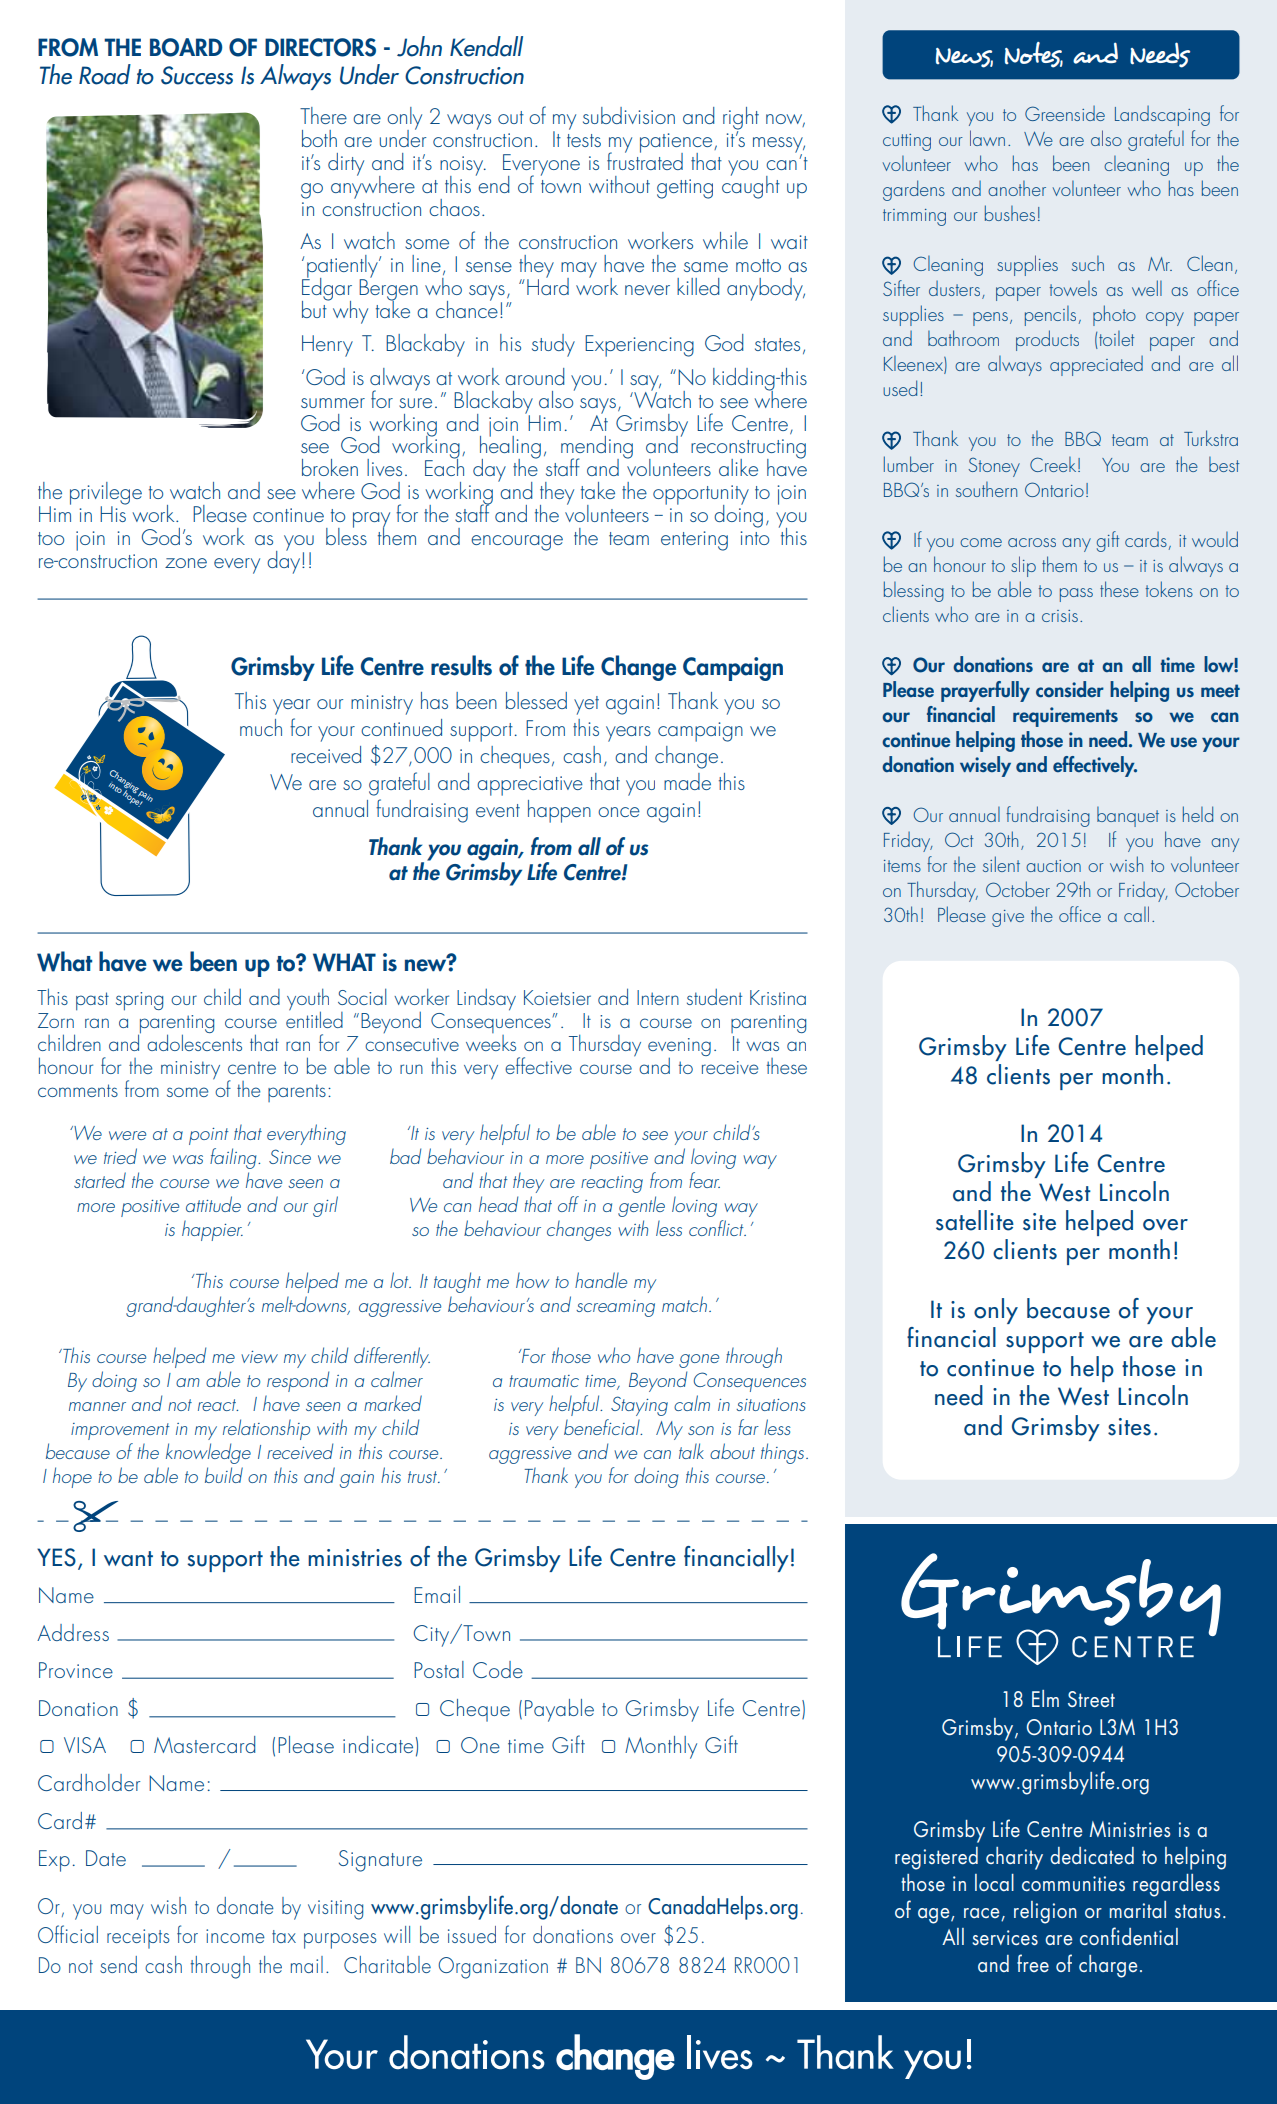 The image size is (1277, 2104). I want to click on requirements, so click(1065, 717).
